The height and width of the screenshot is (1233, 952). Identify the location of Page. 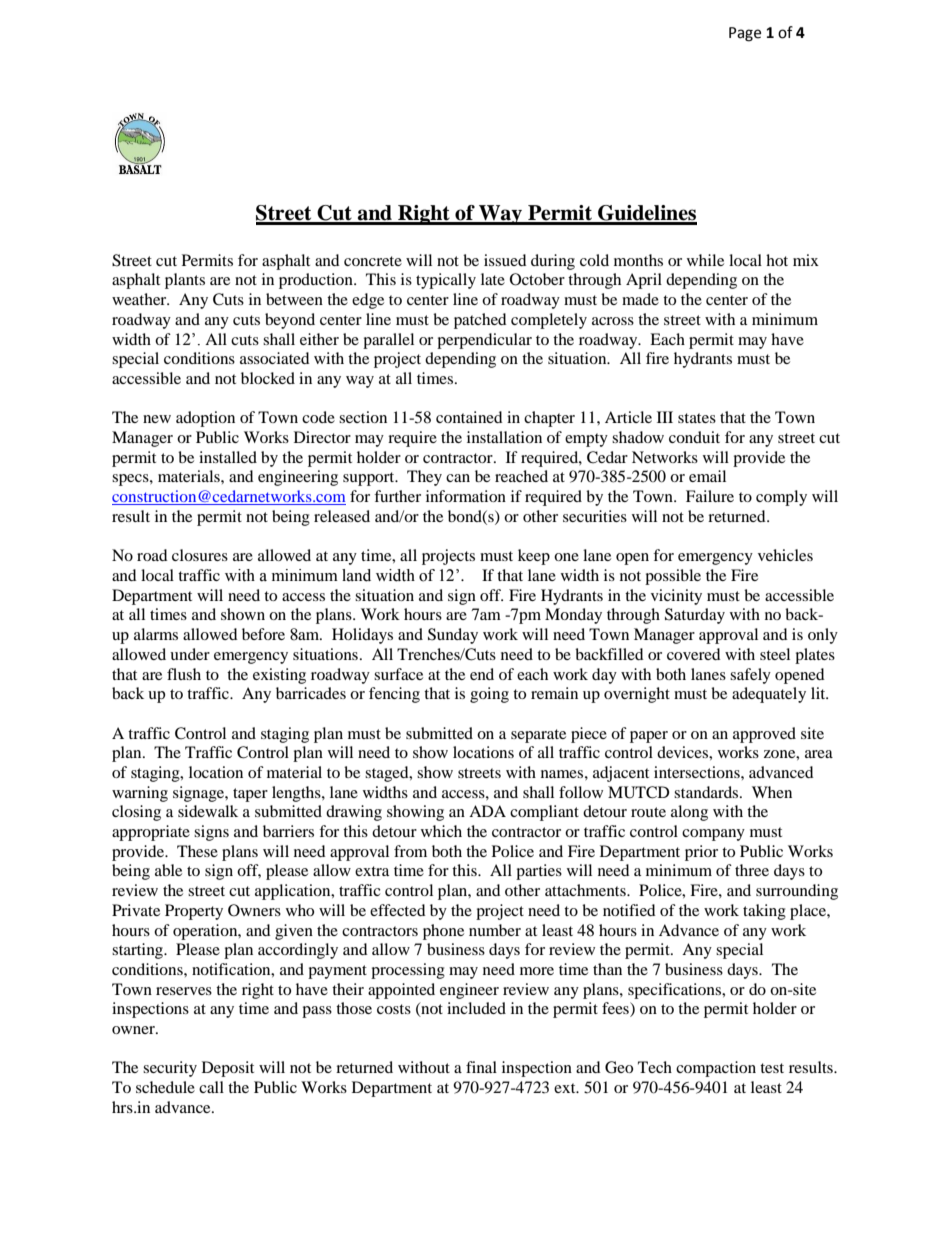
(745, 34).
